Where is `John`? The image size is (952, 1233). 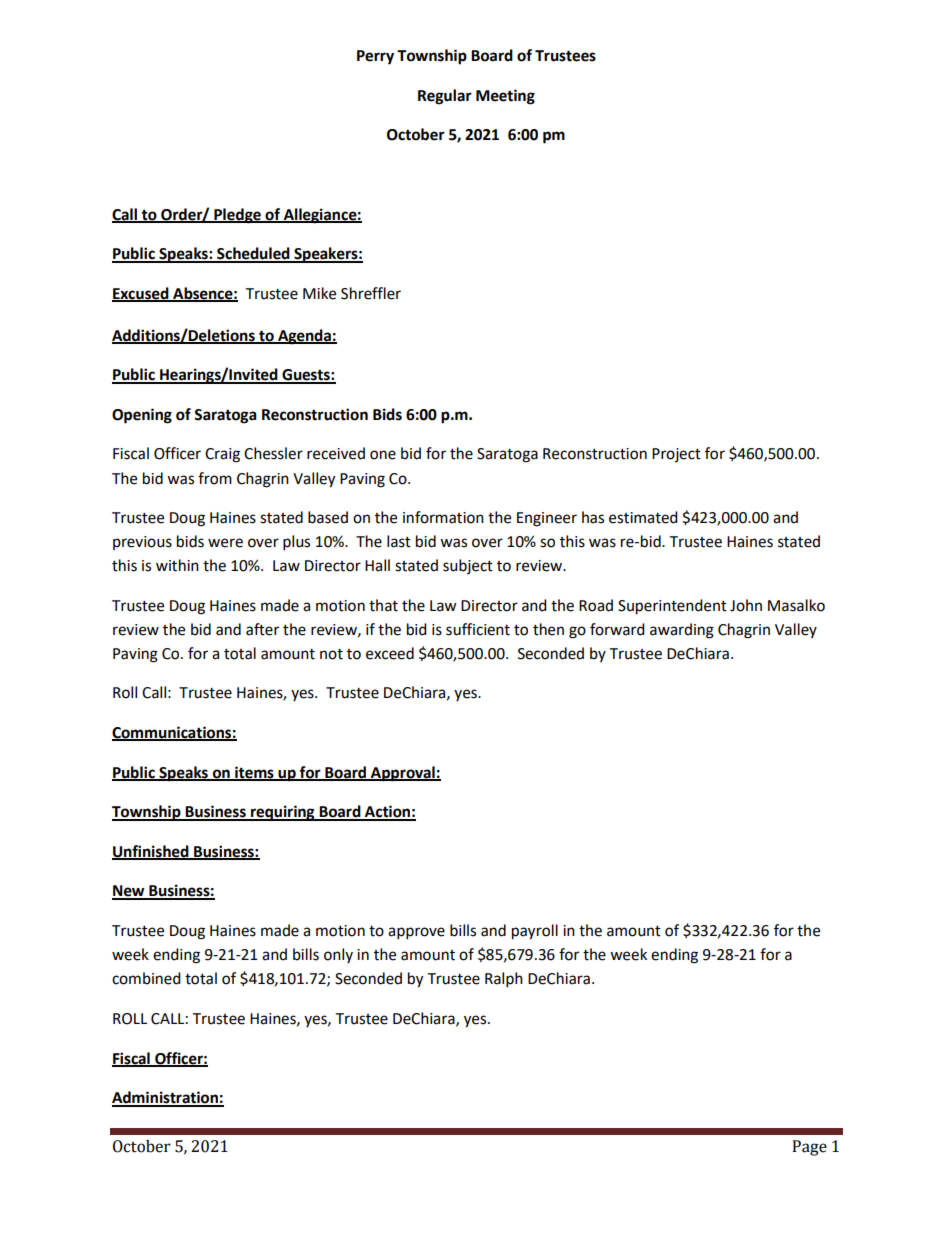
John is located at coordinates (746, 605).
